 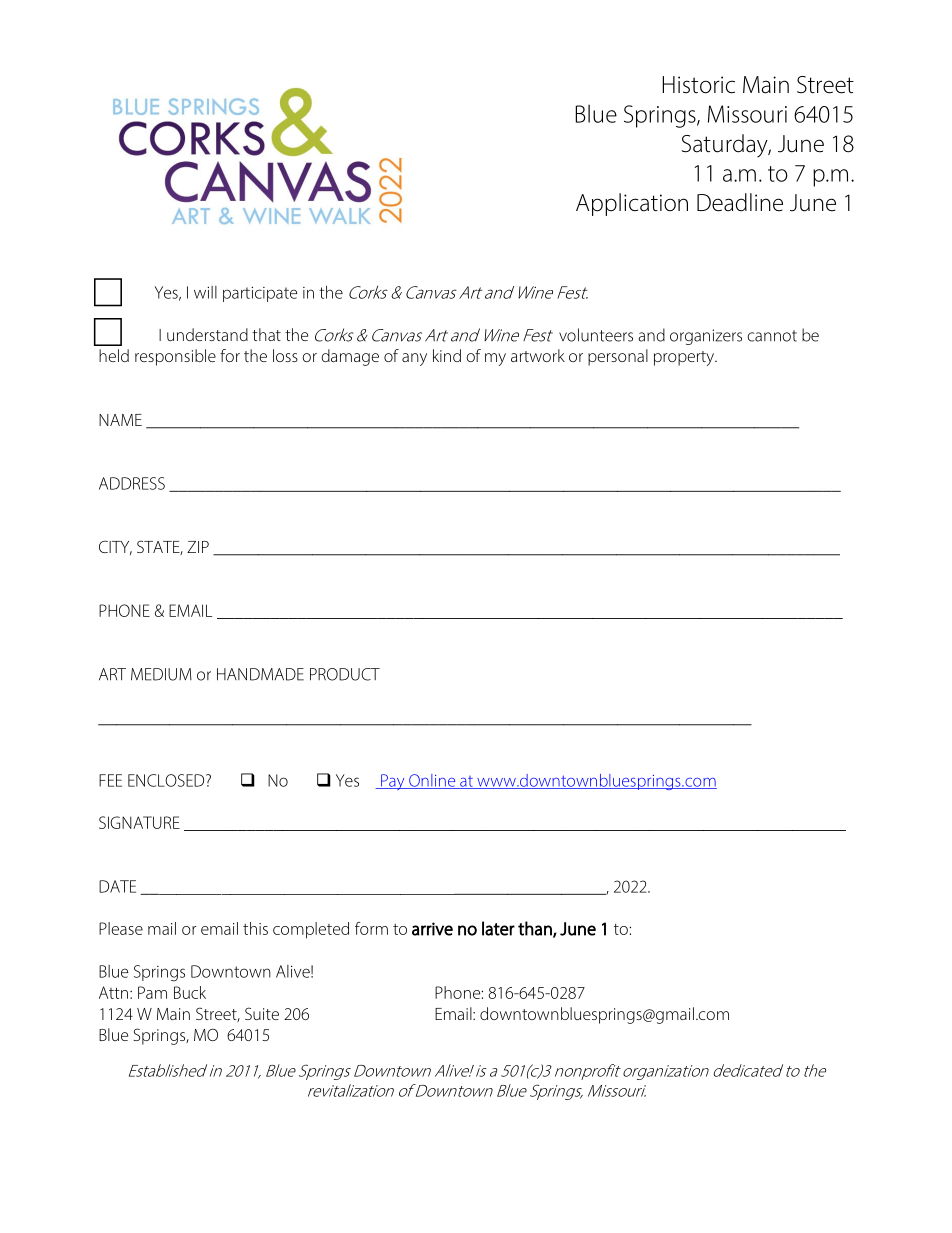 I want to click on any, so click(x=414, y=359).
